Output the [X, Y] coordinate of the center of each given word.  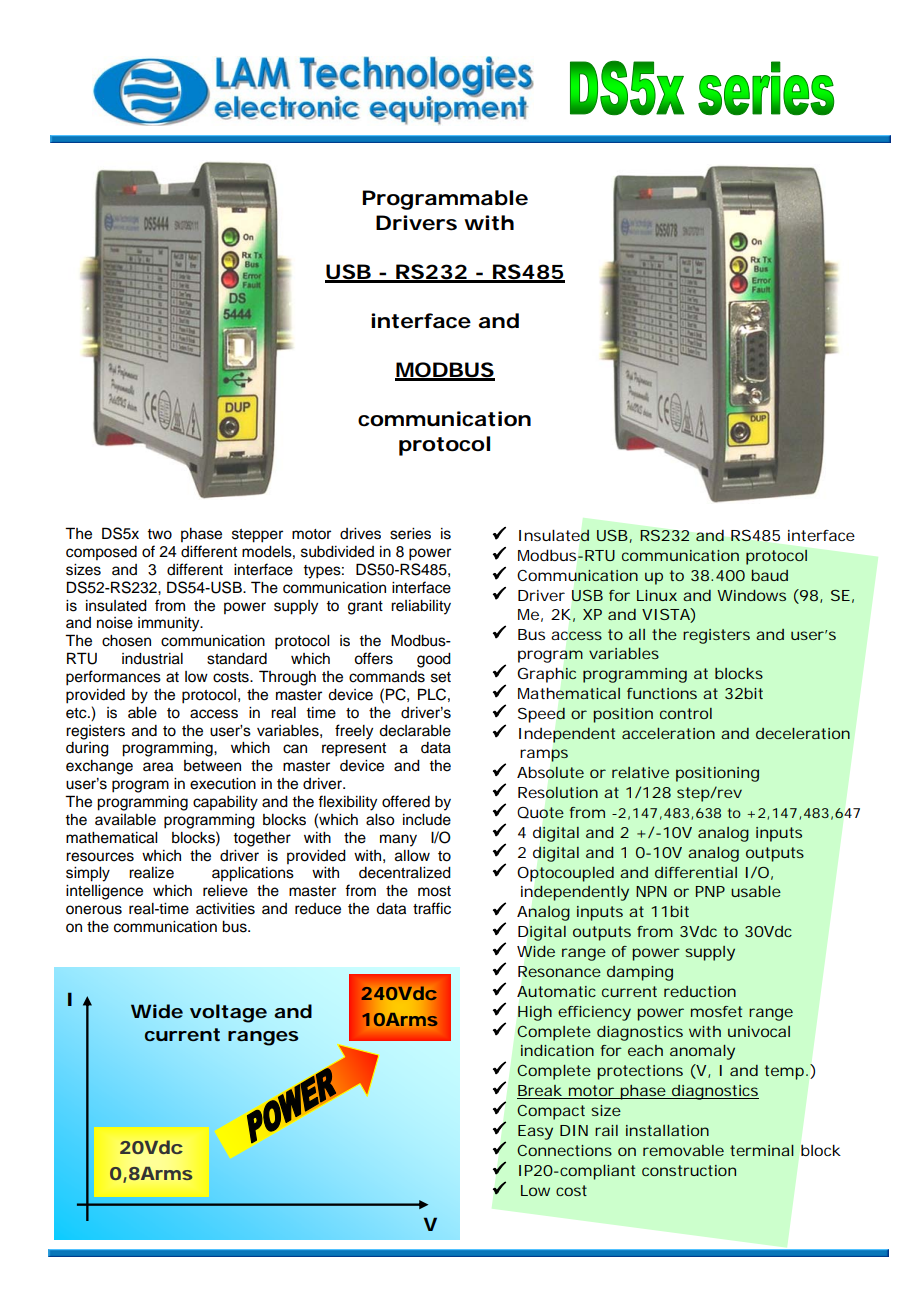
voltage [228, 1013]
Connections [564, 1150]
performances [113, 678]
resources [100, 857]
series [410, 534]
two [159, 534]
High [535, 1013]
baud [769, 575]
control [686, 713]
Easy [535, 1132]
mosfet [716, 1011]
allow [412, 856]
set [441, 677]
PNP [710, 891]
